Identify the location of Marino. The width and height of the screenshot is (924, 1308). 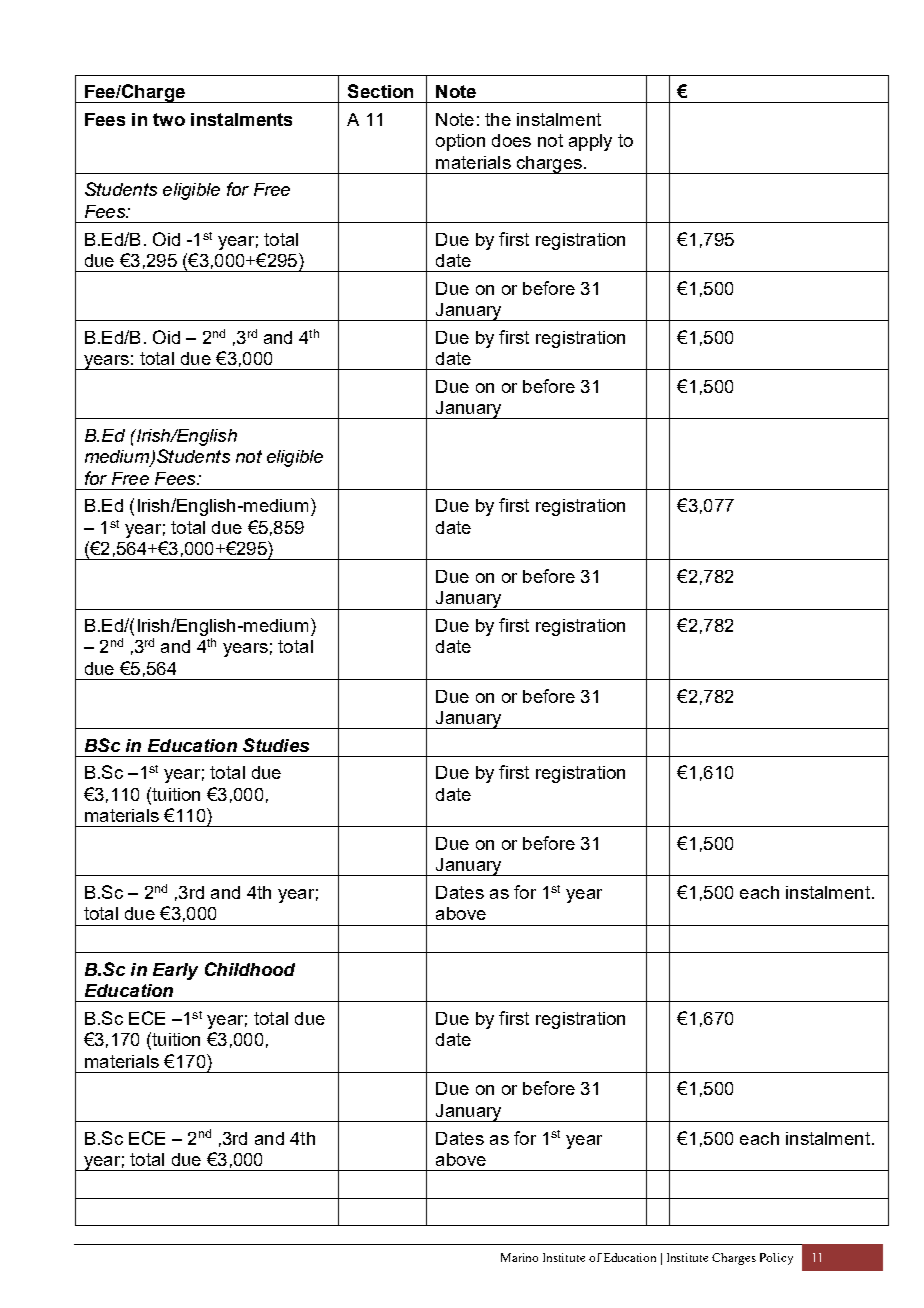
(519, 1257).
